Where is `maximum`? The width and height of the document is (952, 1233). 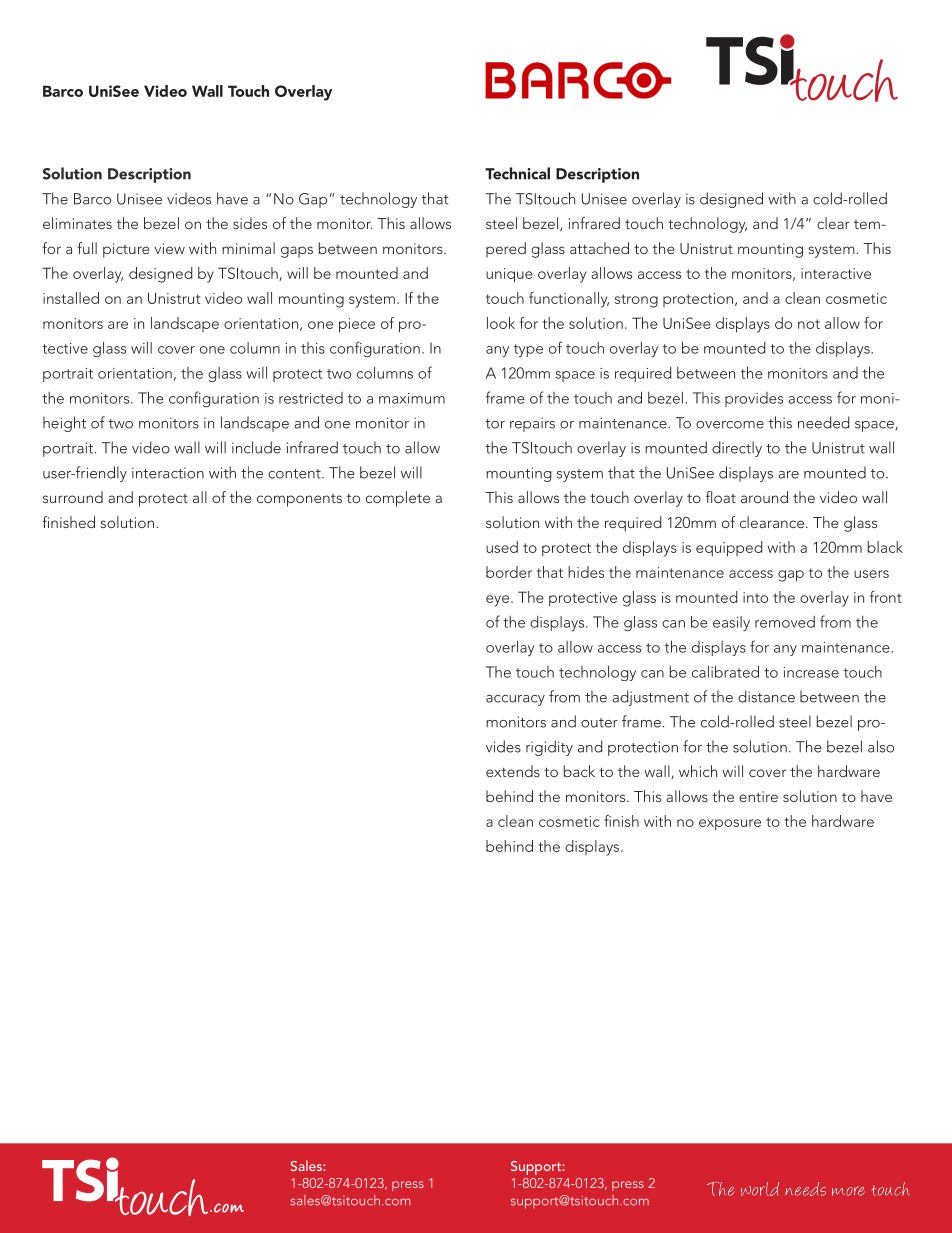
maximum is located at coordinates (412, 398).
